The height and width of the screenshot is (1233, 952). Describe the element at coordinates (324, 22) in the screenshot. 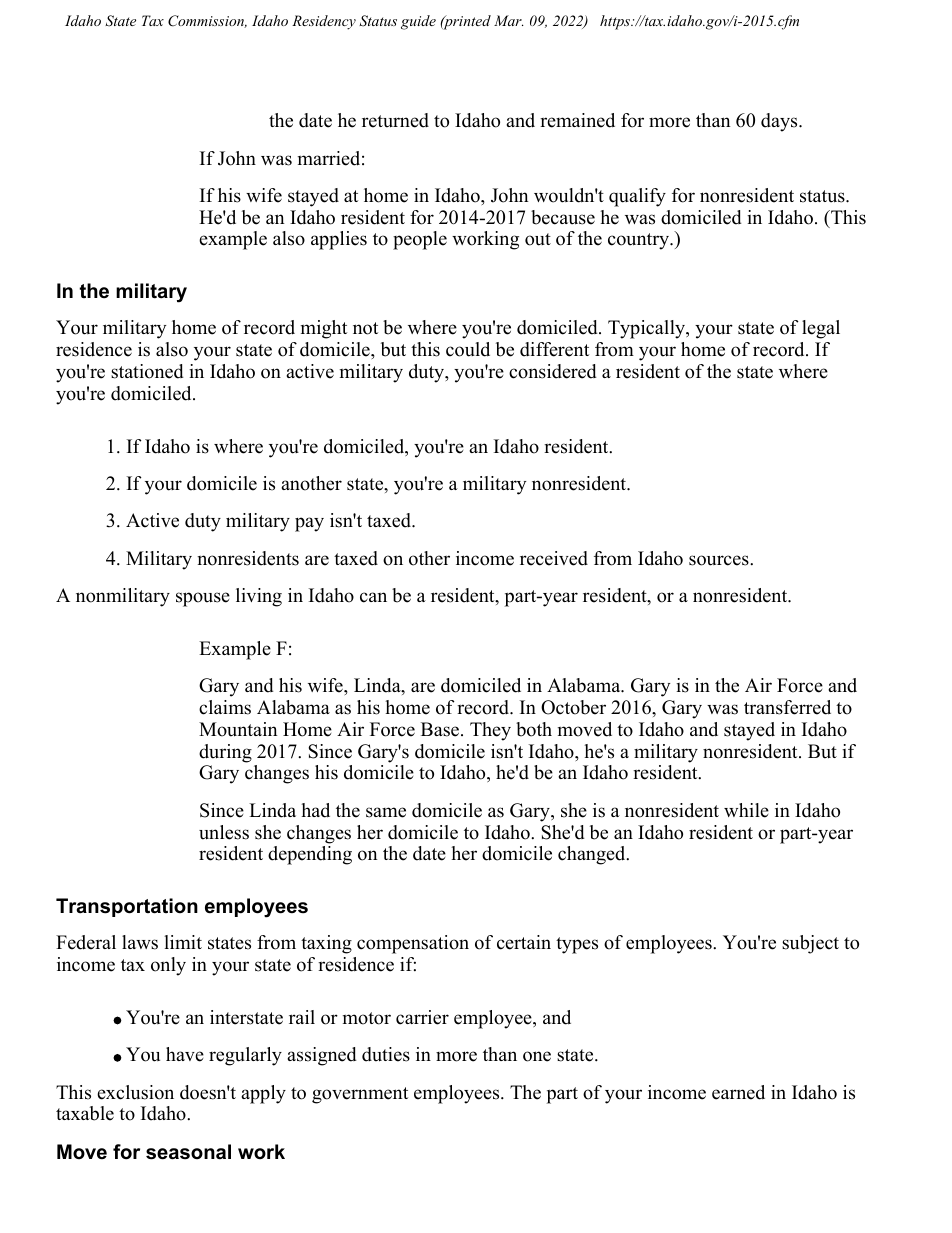

I see `Residency` at that location.
